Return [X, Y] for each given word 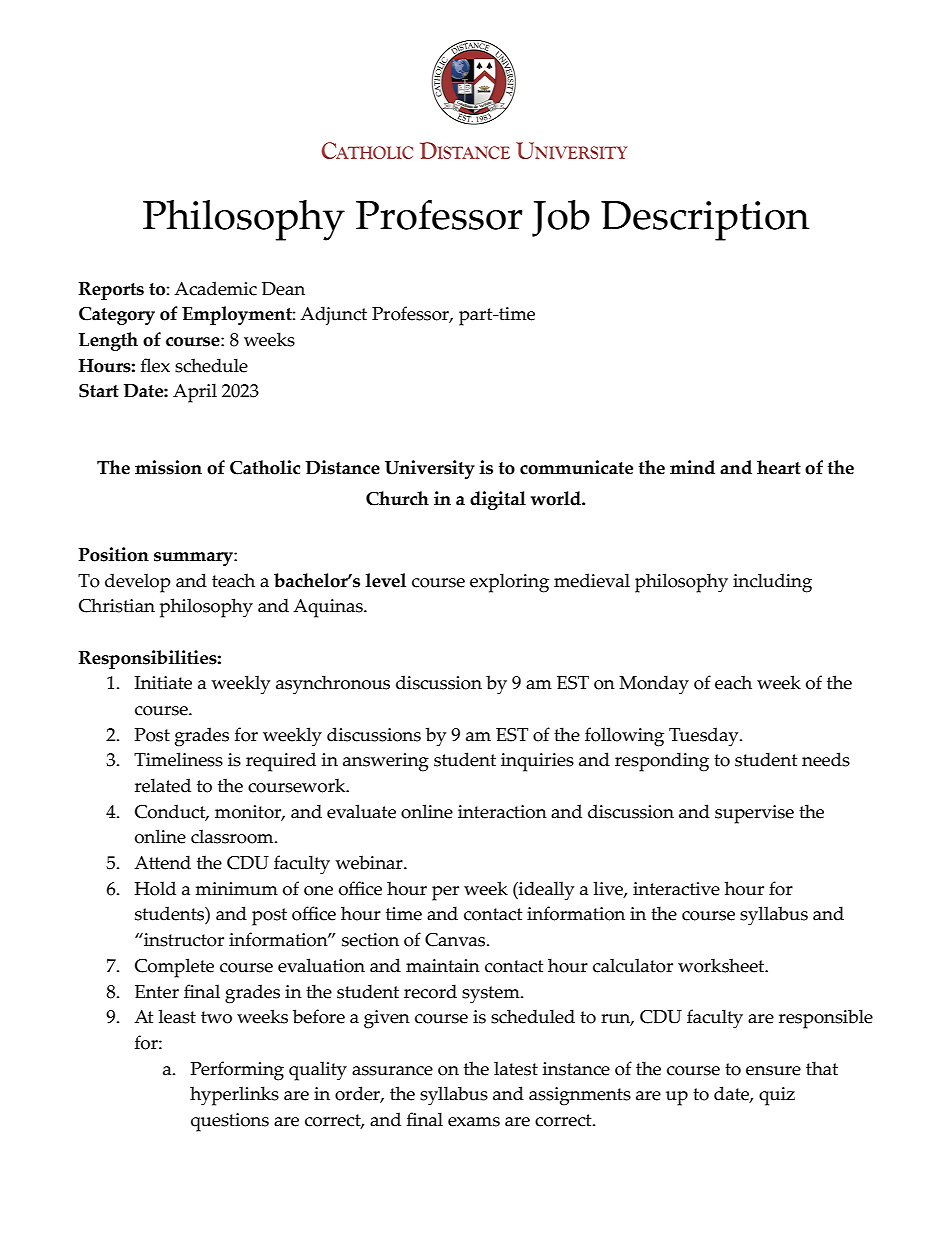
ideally [545, 891]
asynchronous [333, 685]
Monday [654, 685]
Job [561, 218]
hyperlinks [234, 1096]
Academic [215, 288]
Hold [155, 888]
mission [168, 467]
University [430, 469]
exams [474, 1122]
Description [705, 221]
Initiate [163, 683]
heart [779, 467]
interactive [676, 889]
